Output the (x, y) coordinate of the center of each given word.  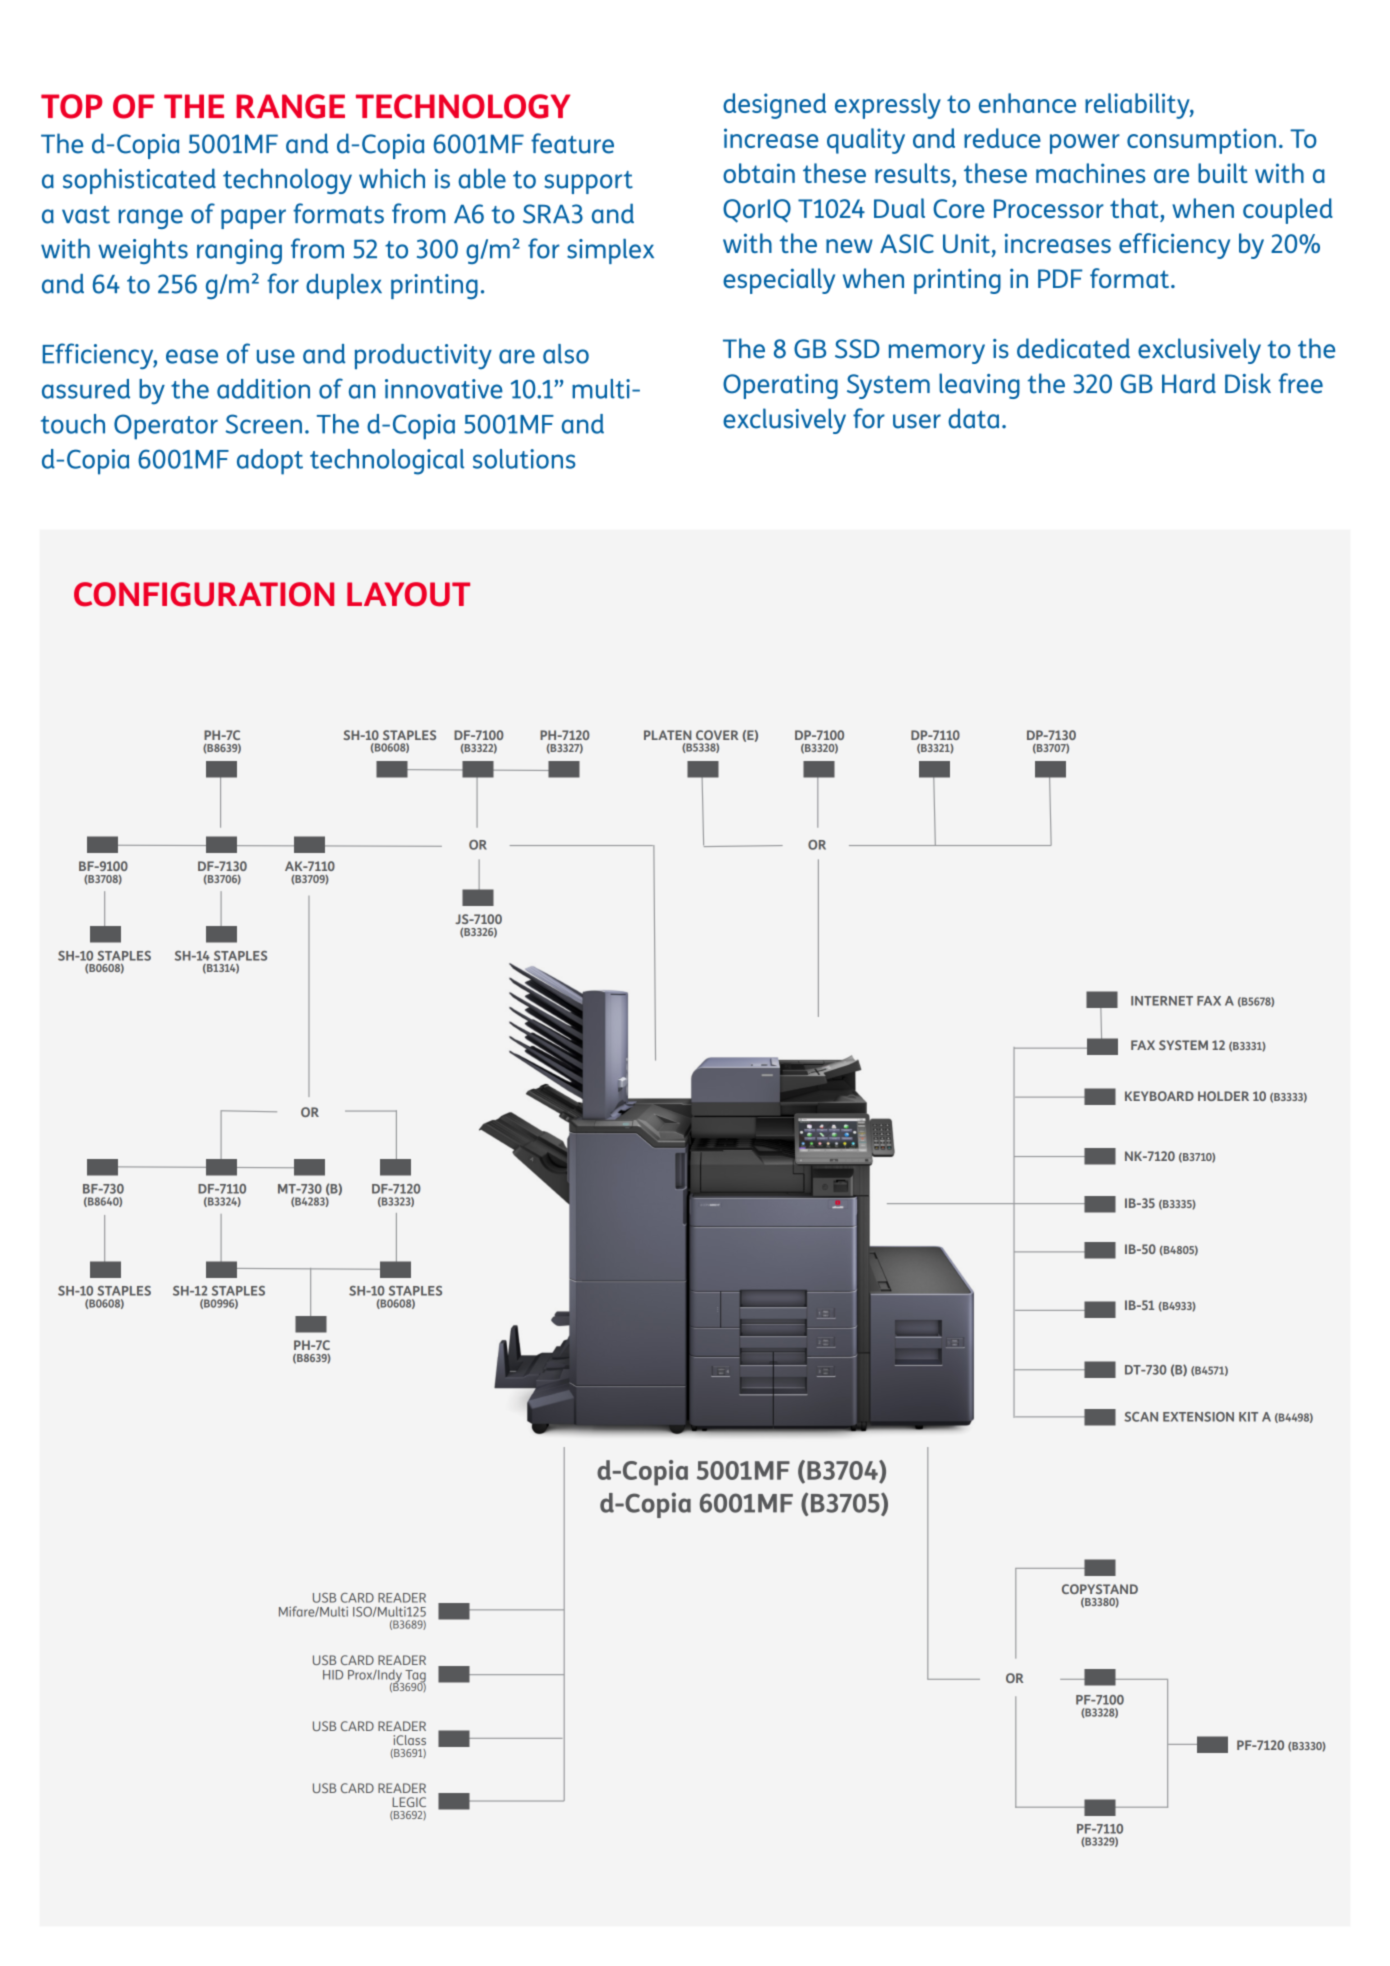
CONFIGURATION (204, 594)
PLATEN (667, 735)
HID (333, 1675)
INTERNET (1162, 1001)
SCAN (1141, 1417)
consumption (1201, 141)
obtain (759, 173)
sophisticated (139, 181)
